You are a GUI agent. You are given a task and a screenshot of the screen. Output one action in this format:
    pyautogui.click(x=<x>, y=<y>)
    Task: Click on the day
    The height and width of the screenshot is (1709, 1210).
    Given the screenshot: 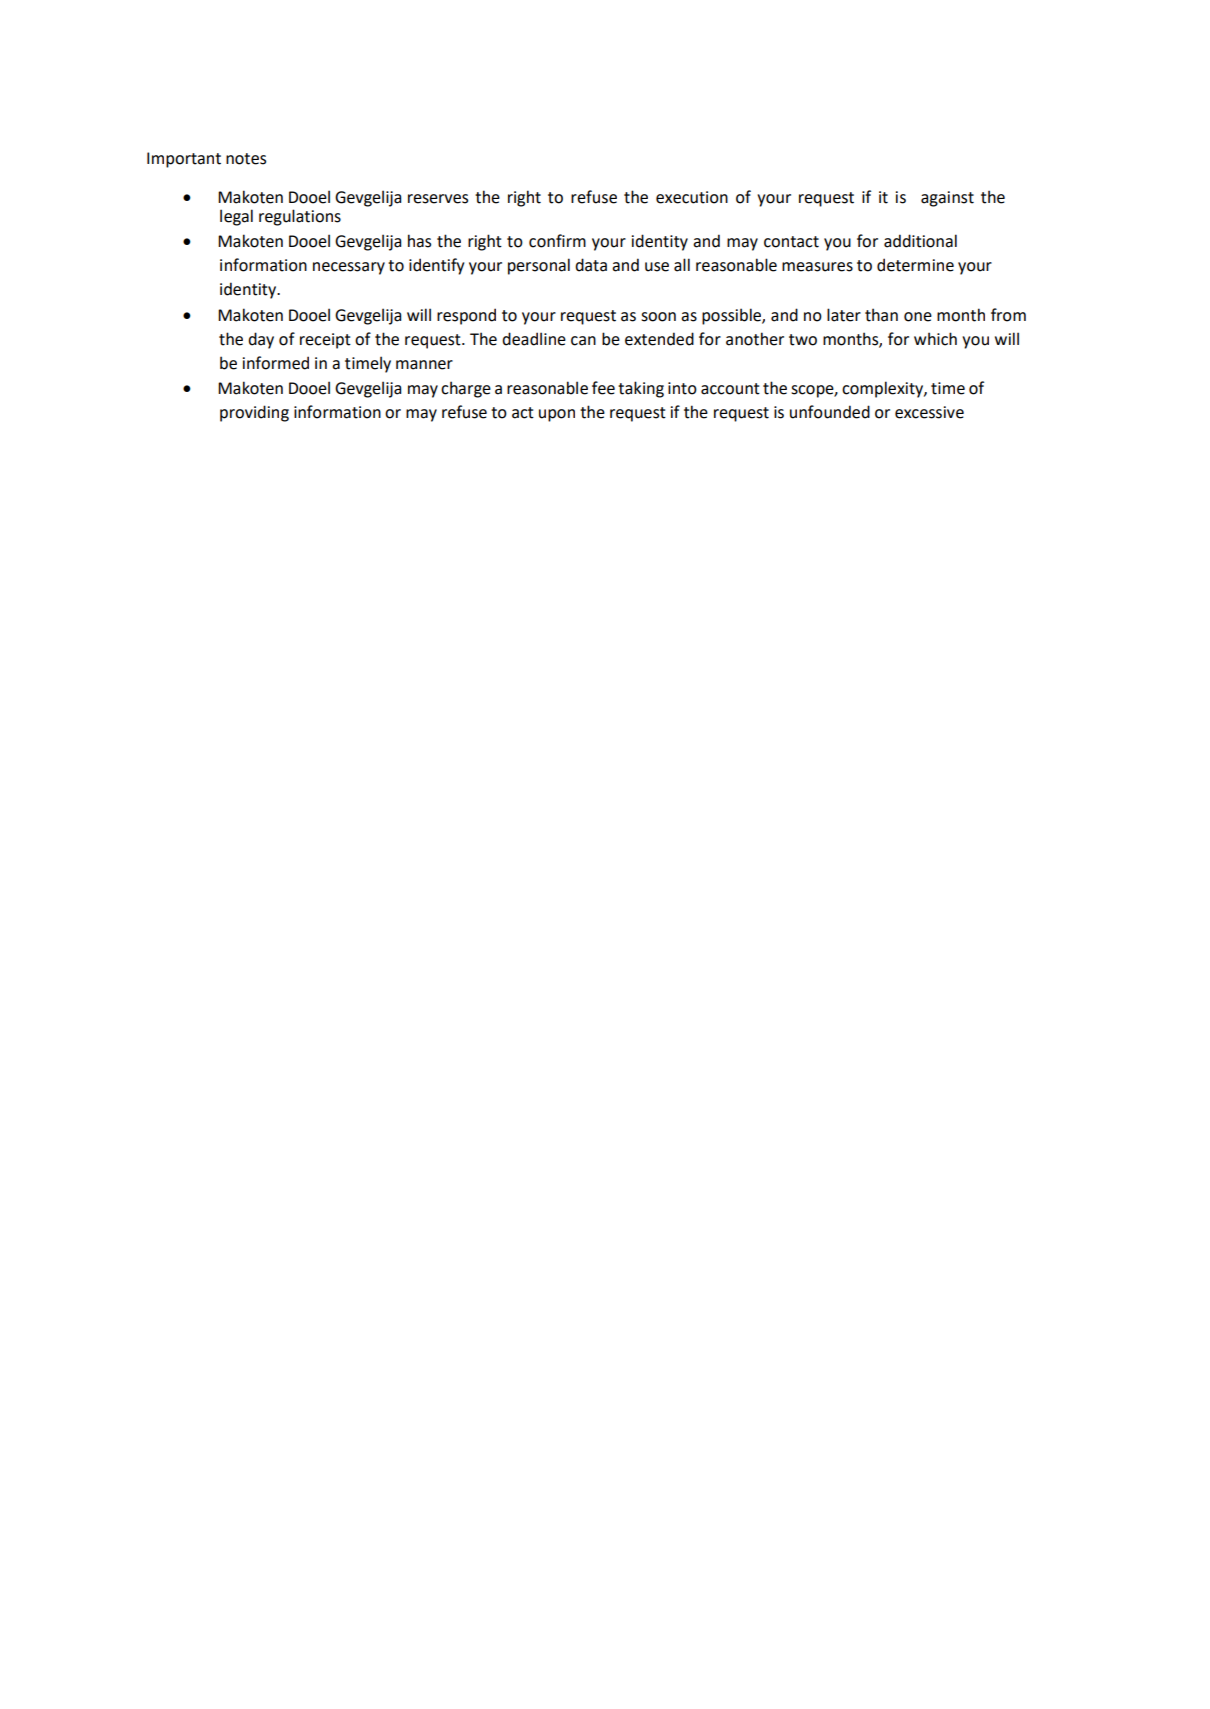 What is the action you would take?
    pyautogui.click(x=261, y=340)
